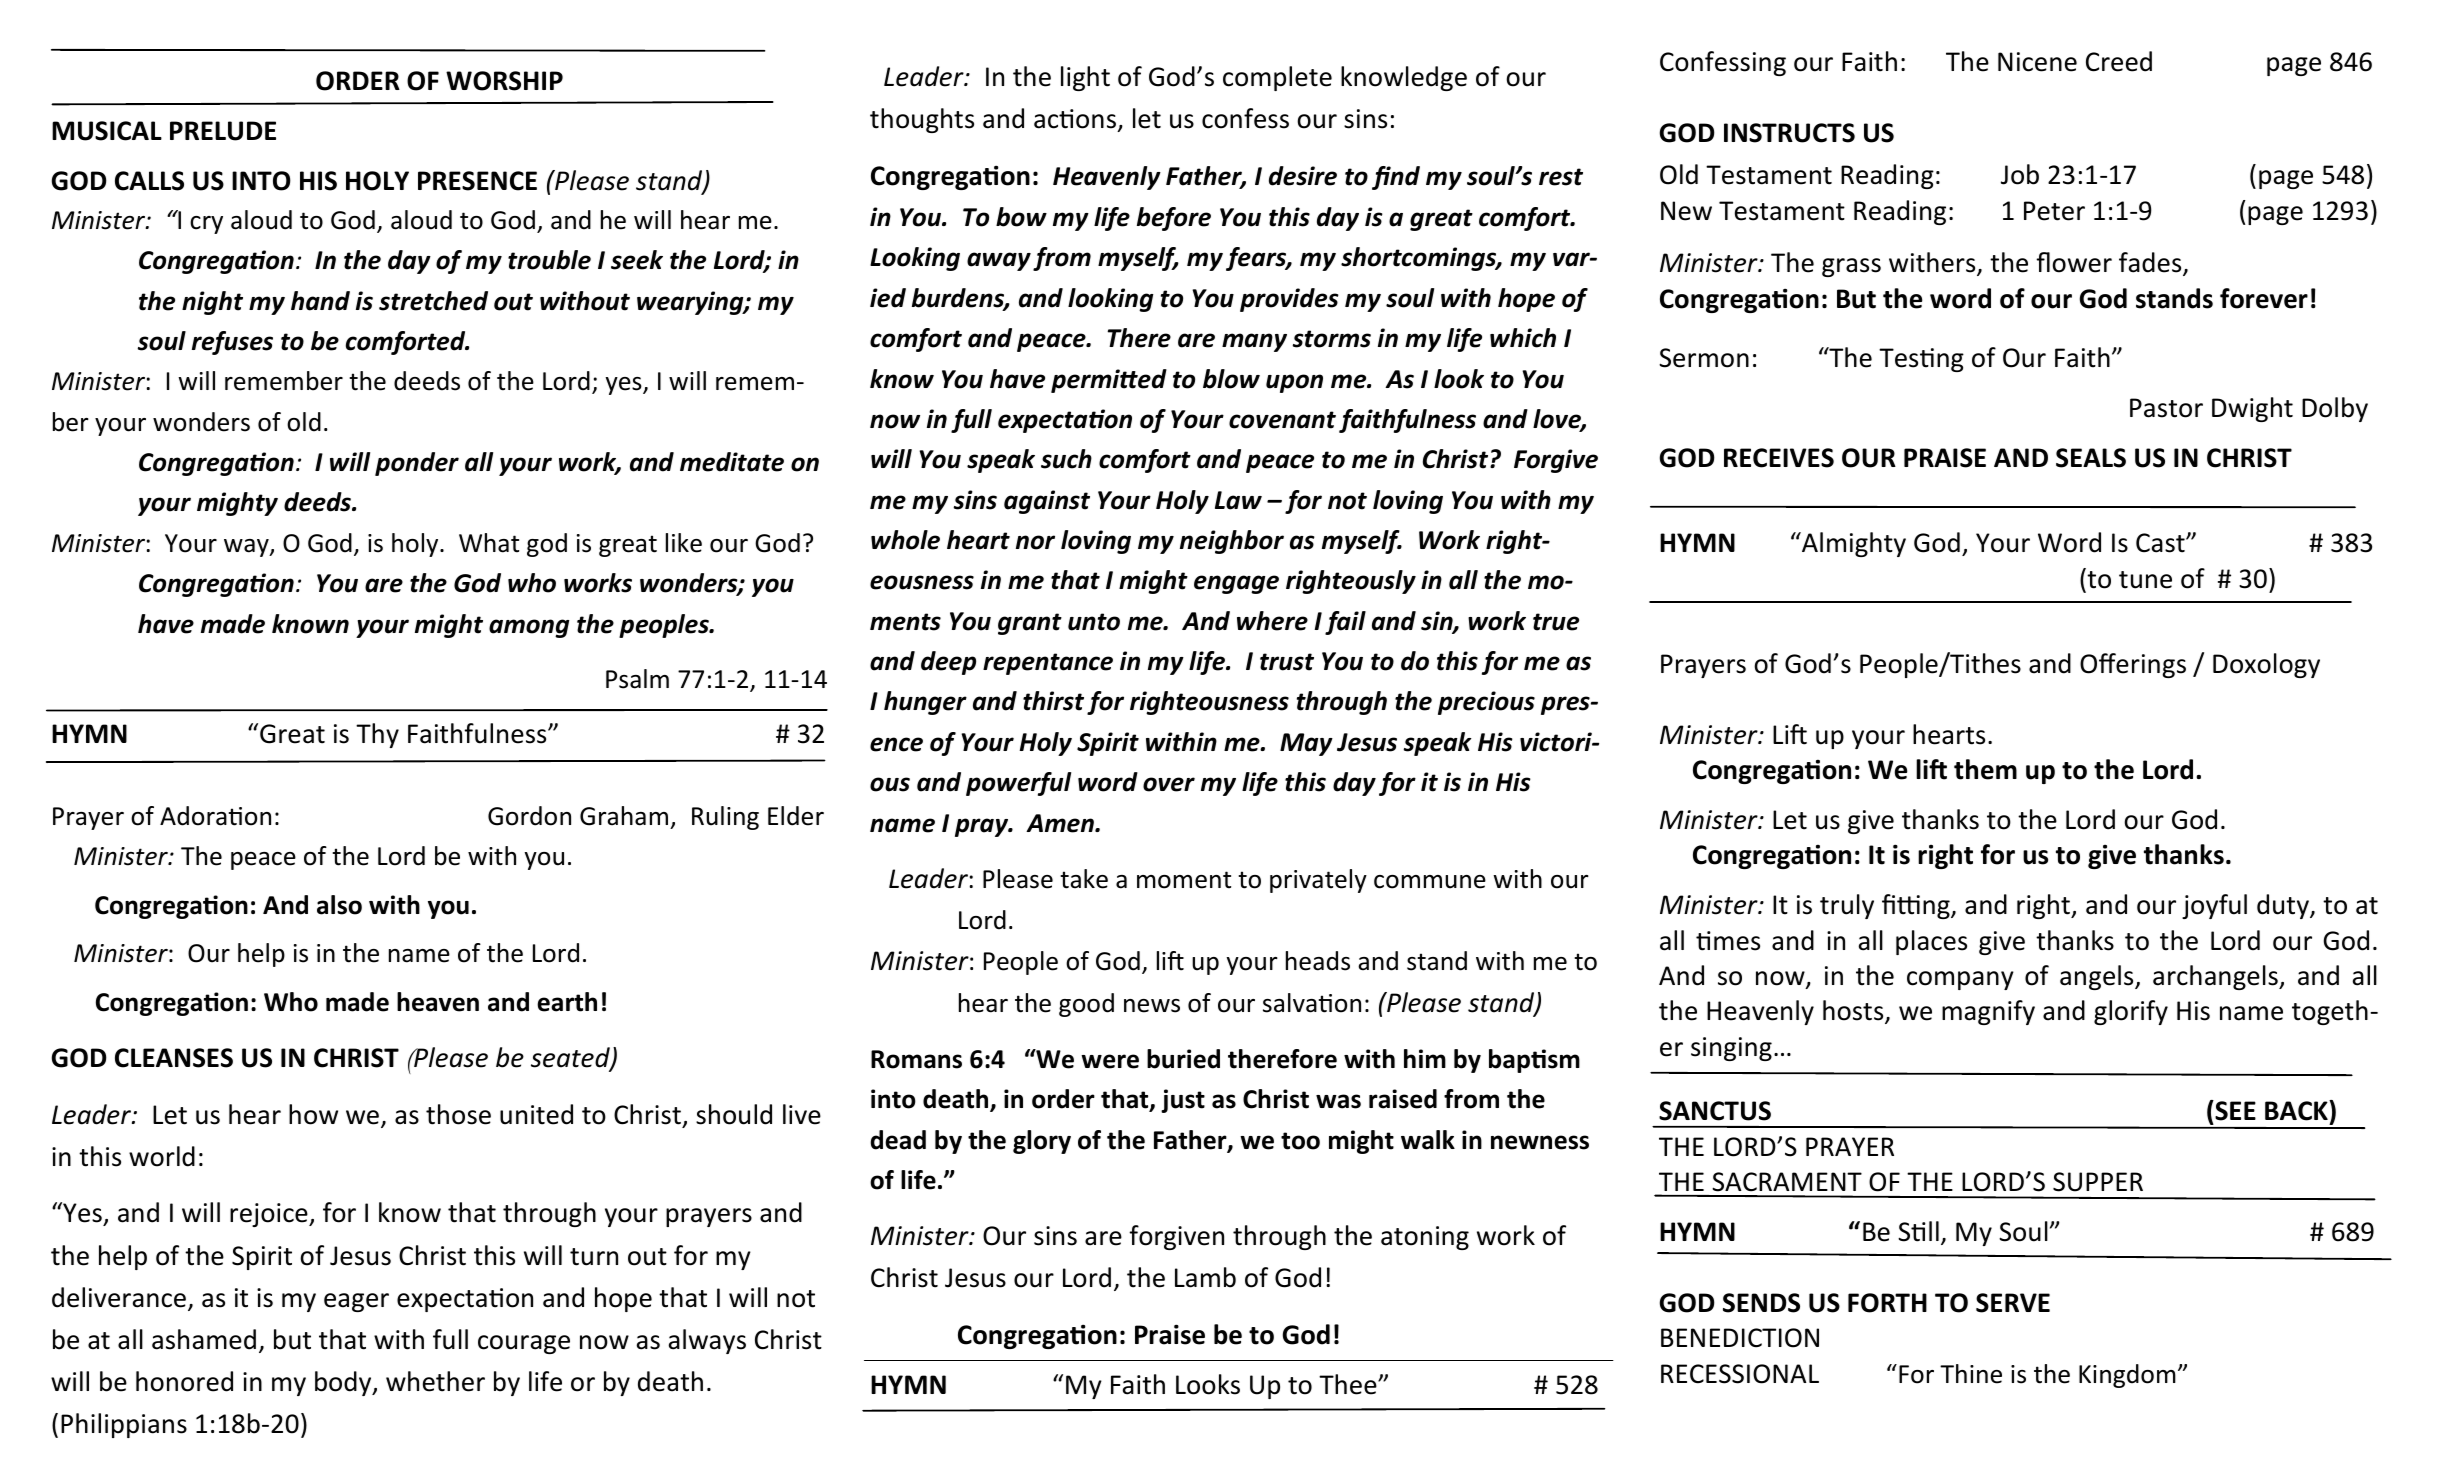 The width and height of the screenshot is (2437, 1479). What do you see at coordinates (1277, 78) in the screenshot?
I see `complete` at bounding box center [1277, 78].
